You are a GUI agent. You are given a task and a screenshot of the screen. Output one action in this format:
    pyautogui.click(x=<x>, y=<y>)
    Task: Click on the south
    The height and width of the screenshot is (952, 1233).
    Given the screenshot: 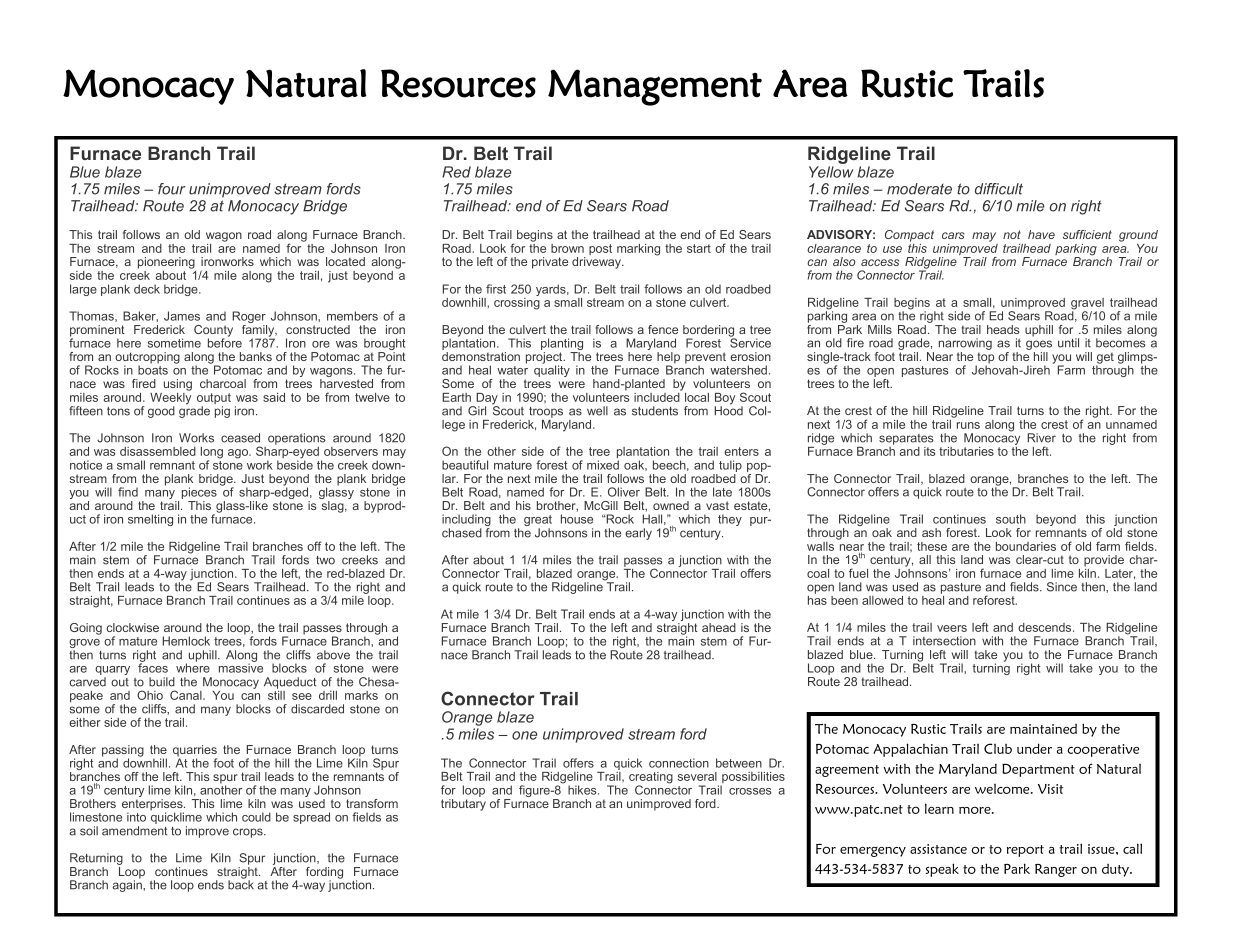 What is the action you would take?
    pyautogui.click(x=1011, y=519)
